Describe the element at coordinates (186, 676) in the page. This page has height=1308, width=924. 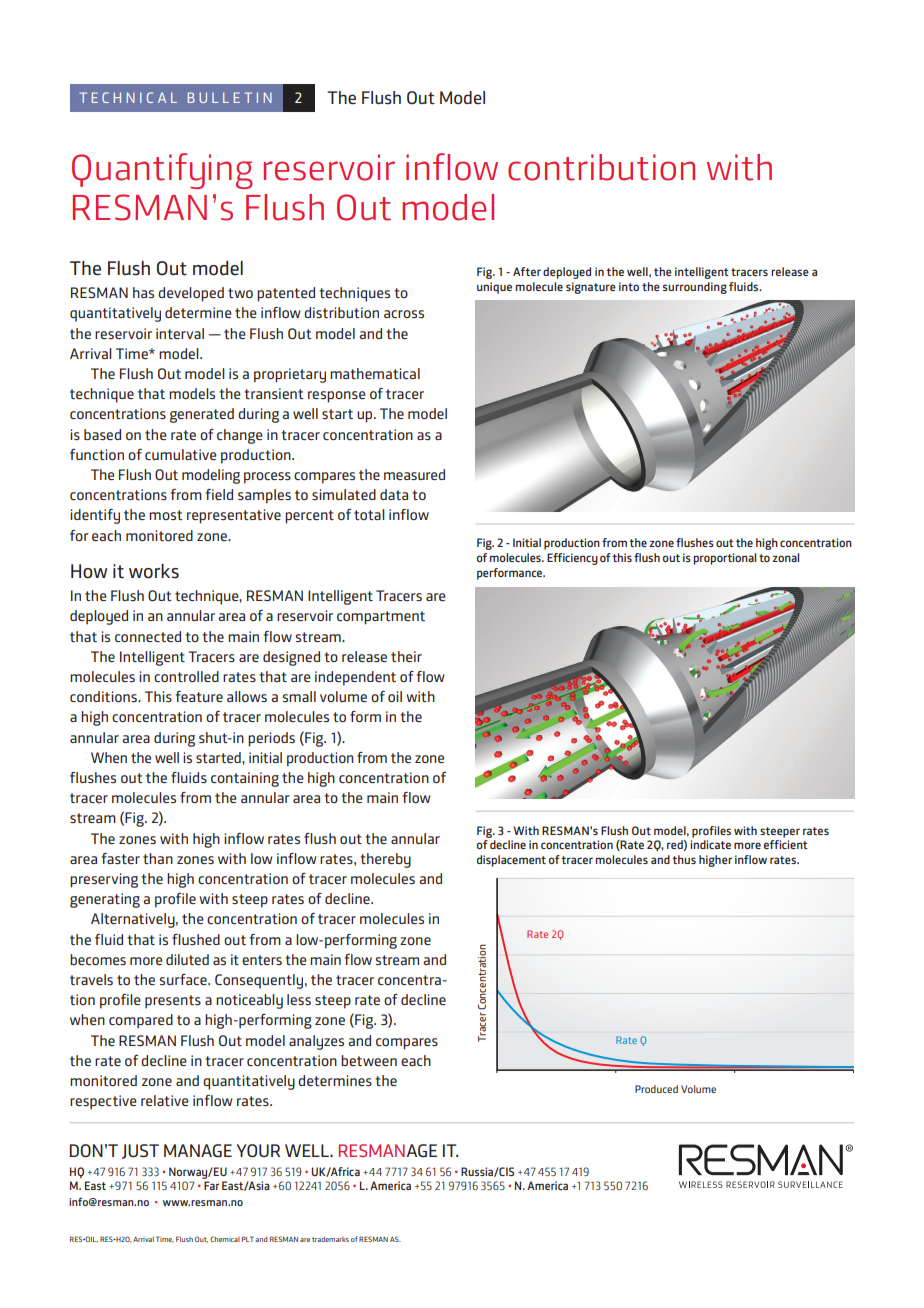
I see `controlled` at that location.
